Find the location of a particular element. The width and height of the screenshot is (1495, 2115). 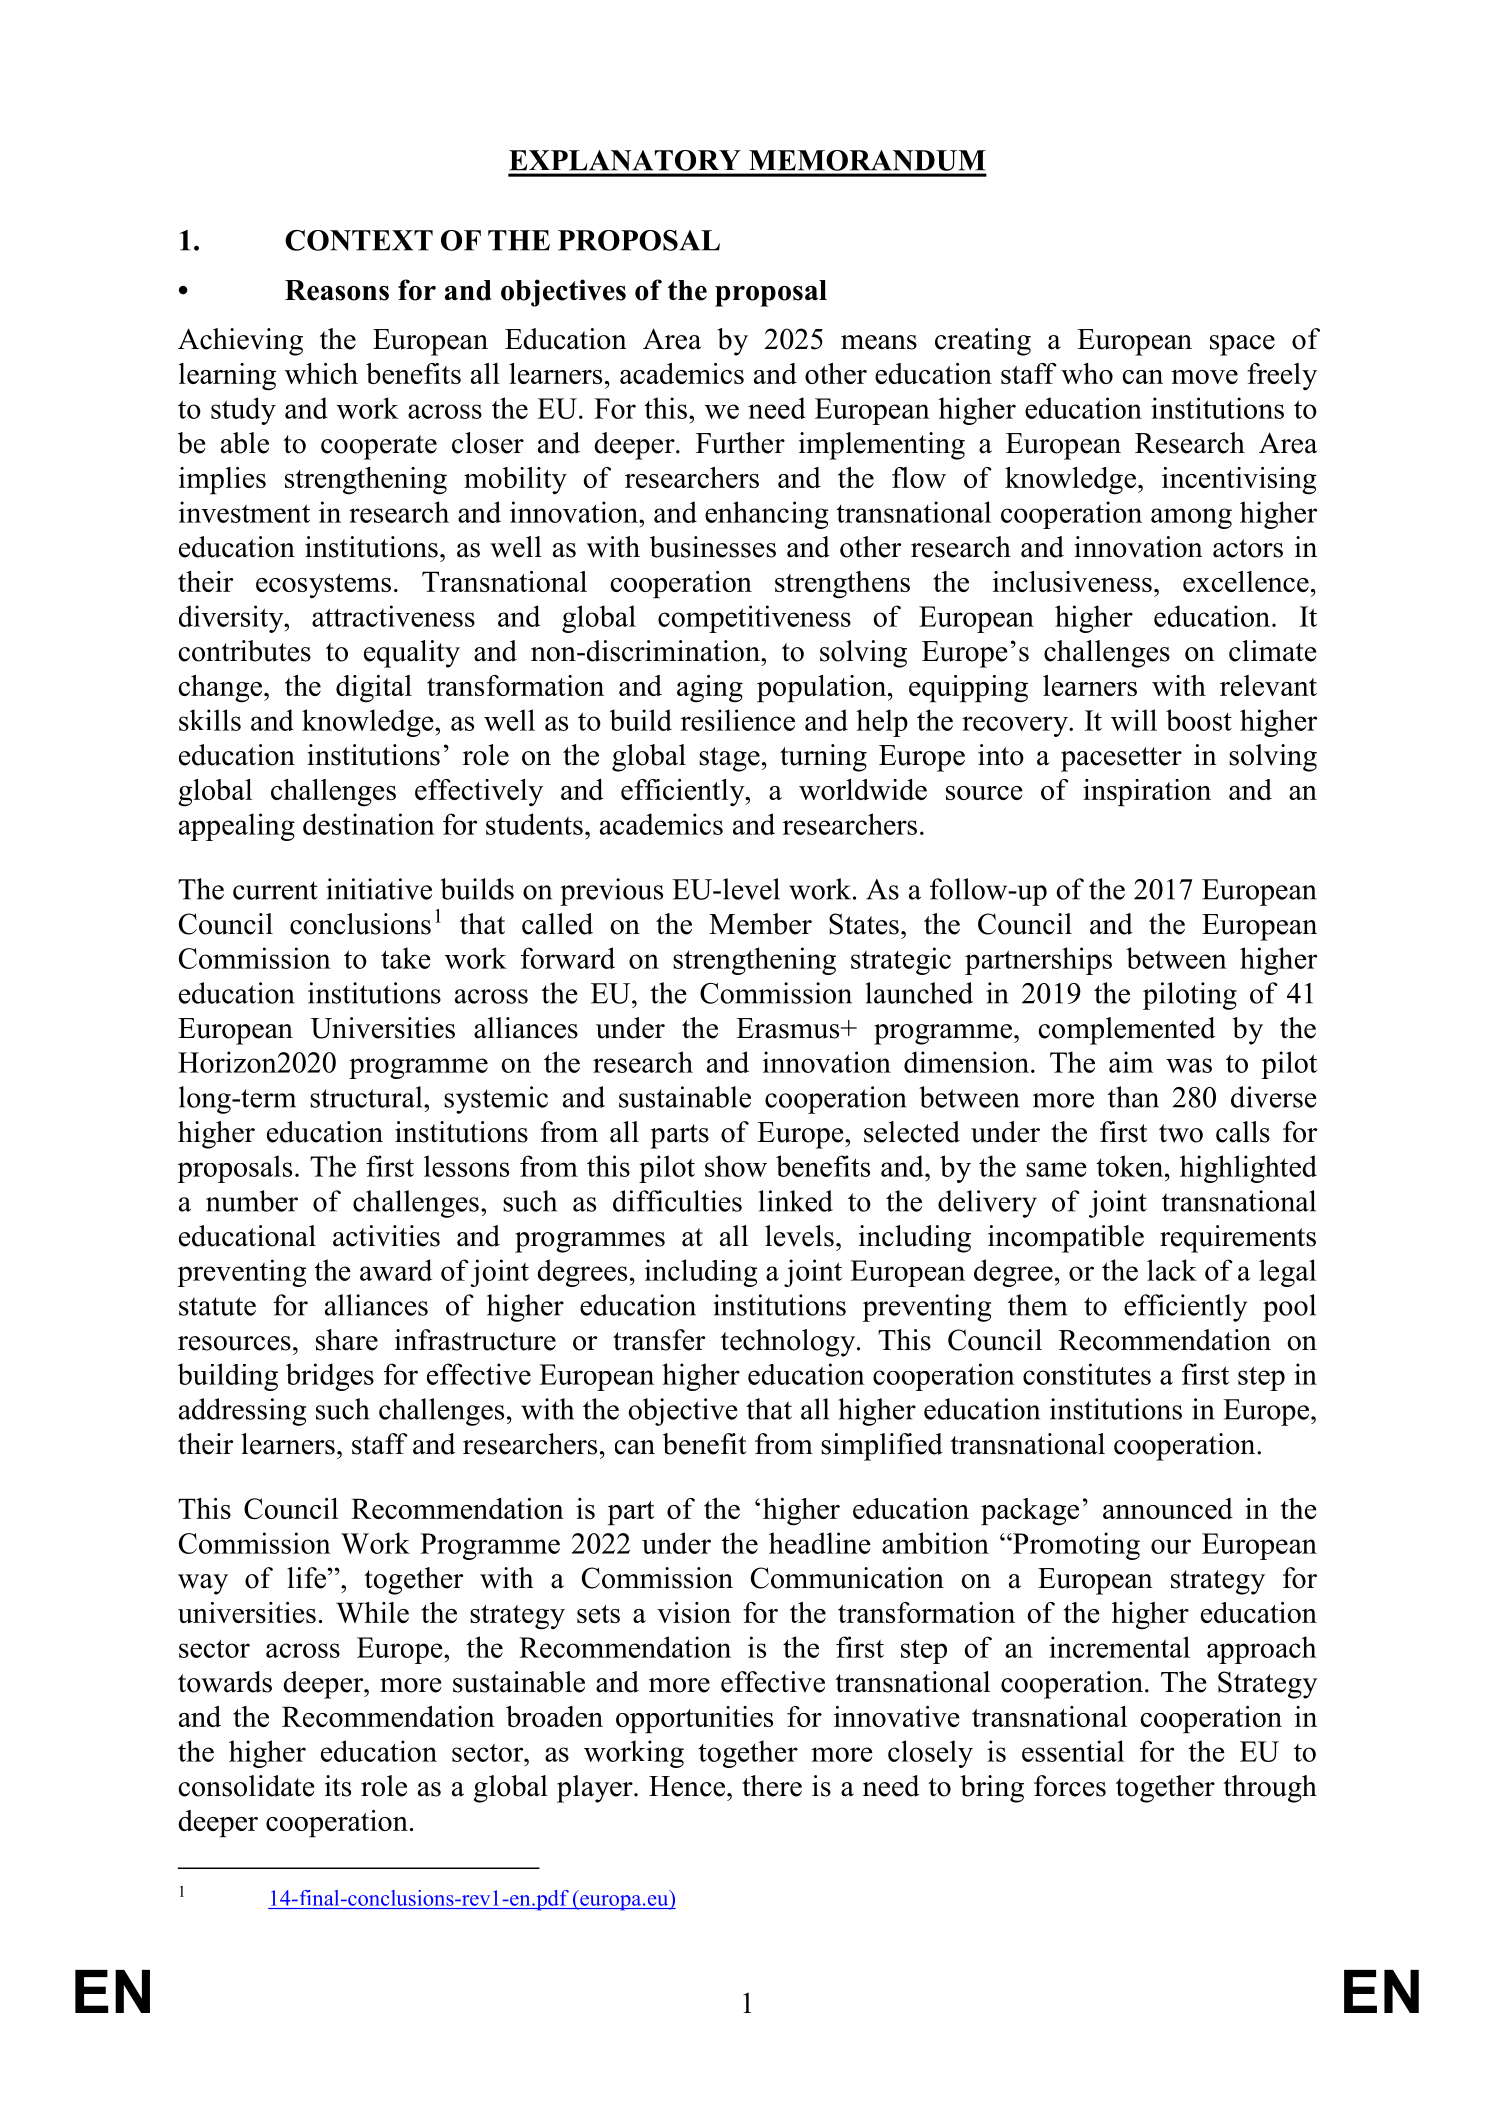

announced is located at coordinates (1168, 1508).
